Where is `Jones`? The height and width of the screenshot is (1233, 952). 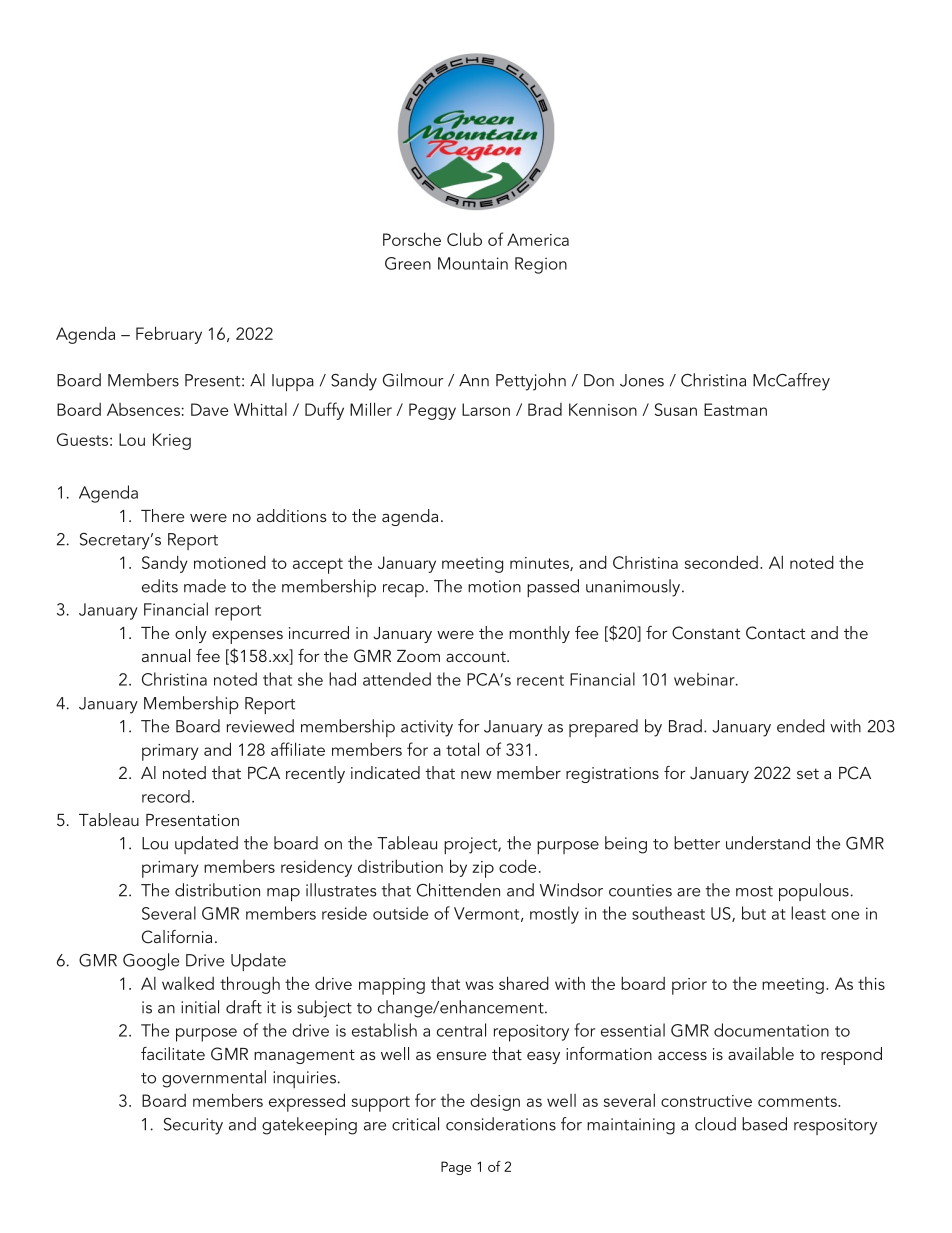
Jones is located at coordinates (642, 380).
